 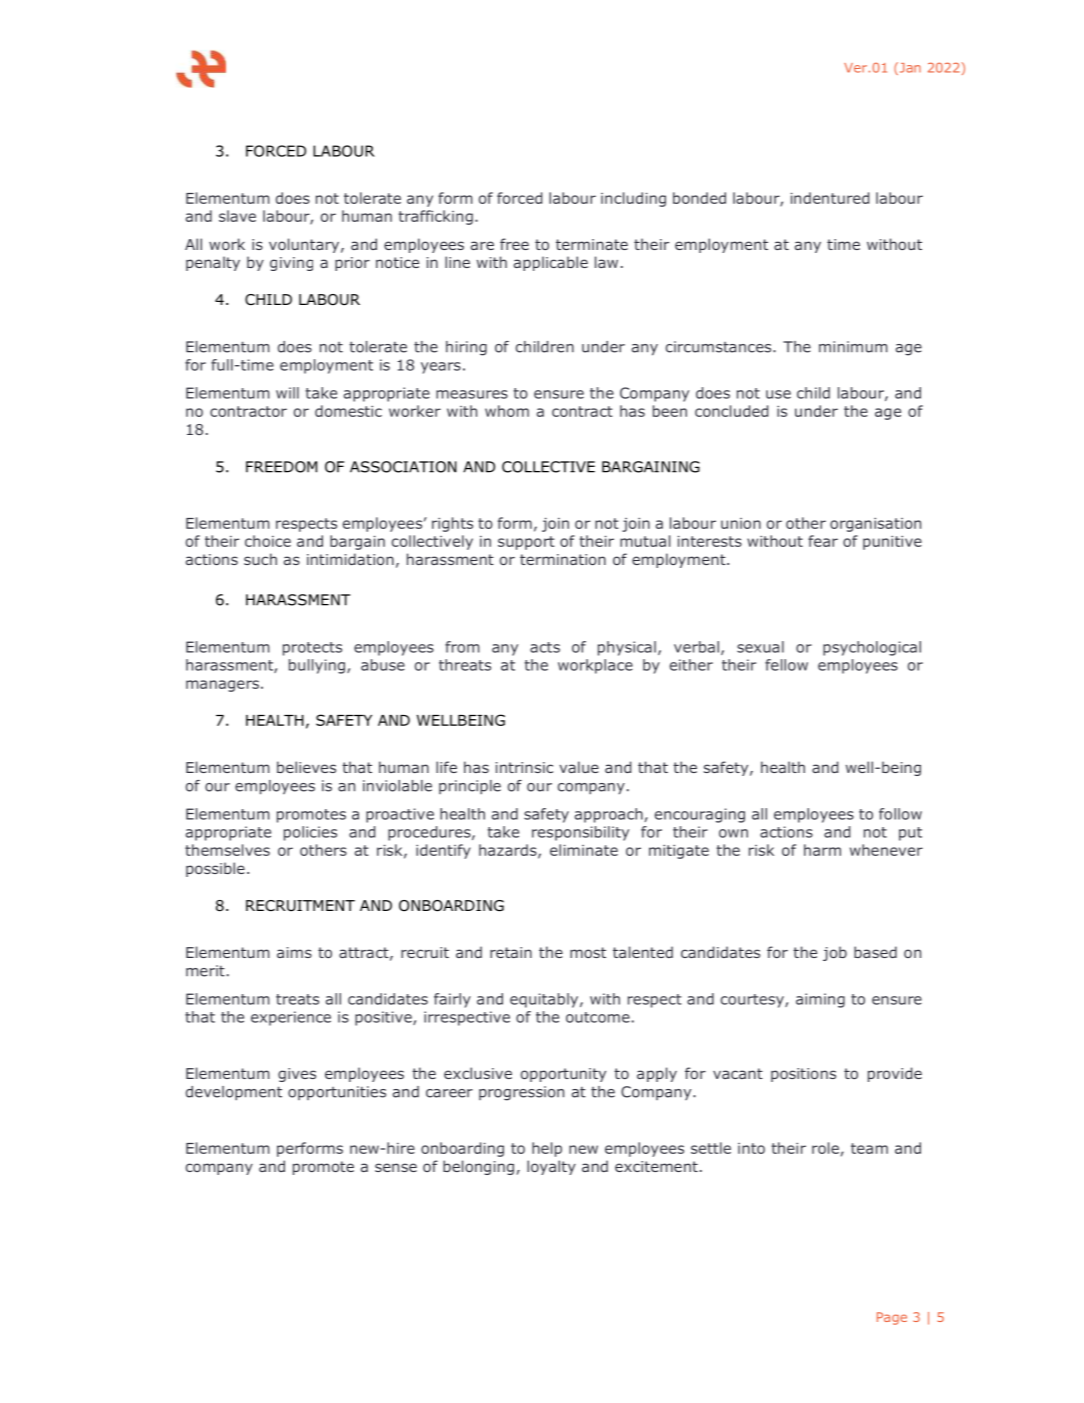 I want to click on giving, so click(x=291, y=264).
